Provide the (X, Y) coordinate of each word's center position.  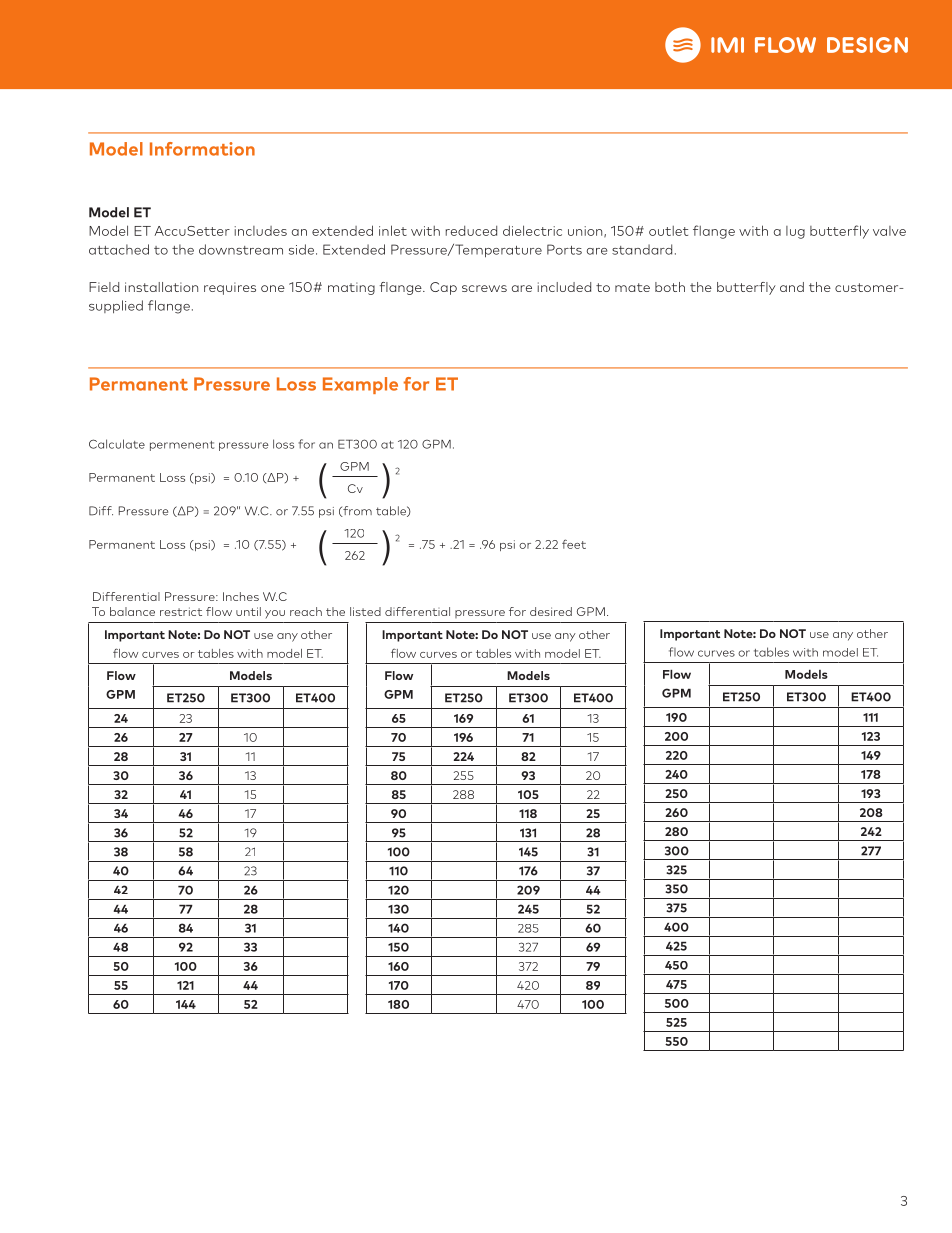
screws (484, 288)
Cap (443, 288)
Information (202, 149)
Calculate (117, 444)
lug (795, 232)
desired (551, 611)
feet (574, 544)
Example (360, 385)
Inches (241, 596)
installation (161, 287)
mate (632, 287)
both (670, 287)
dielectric (532, 230)
